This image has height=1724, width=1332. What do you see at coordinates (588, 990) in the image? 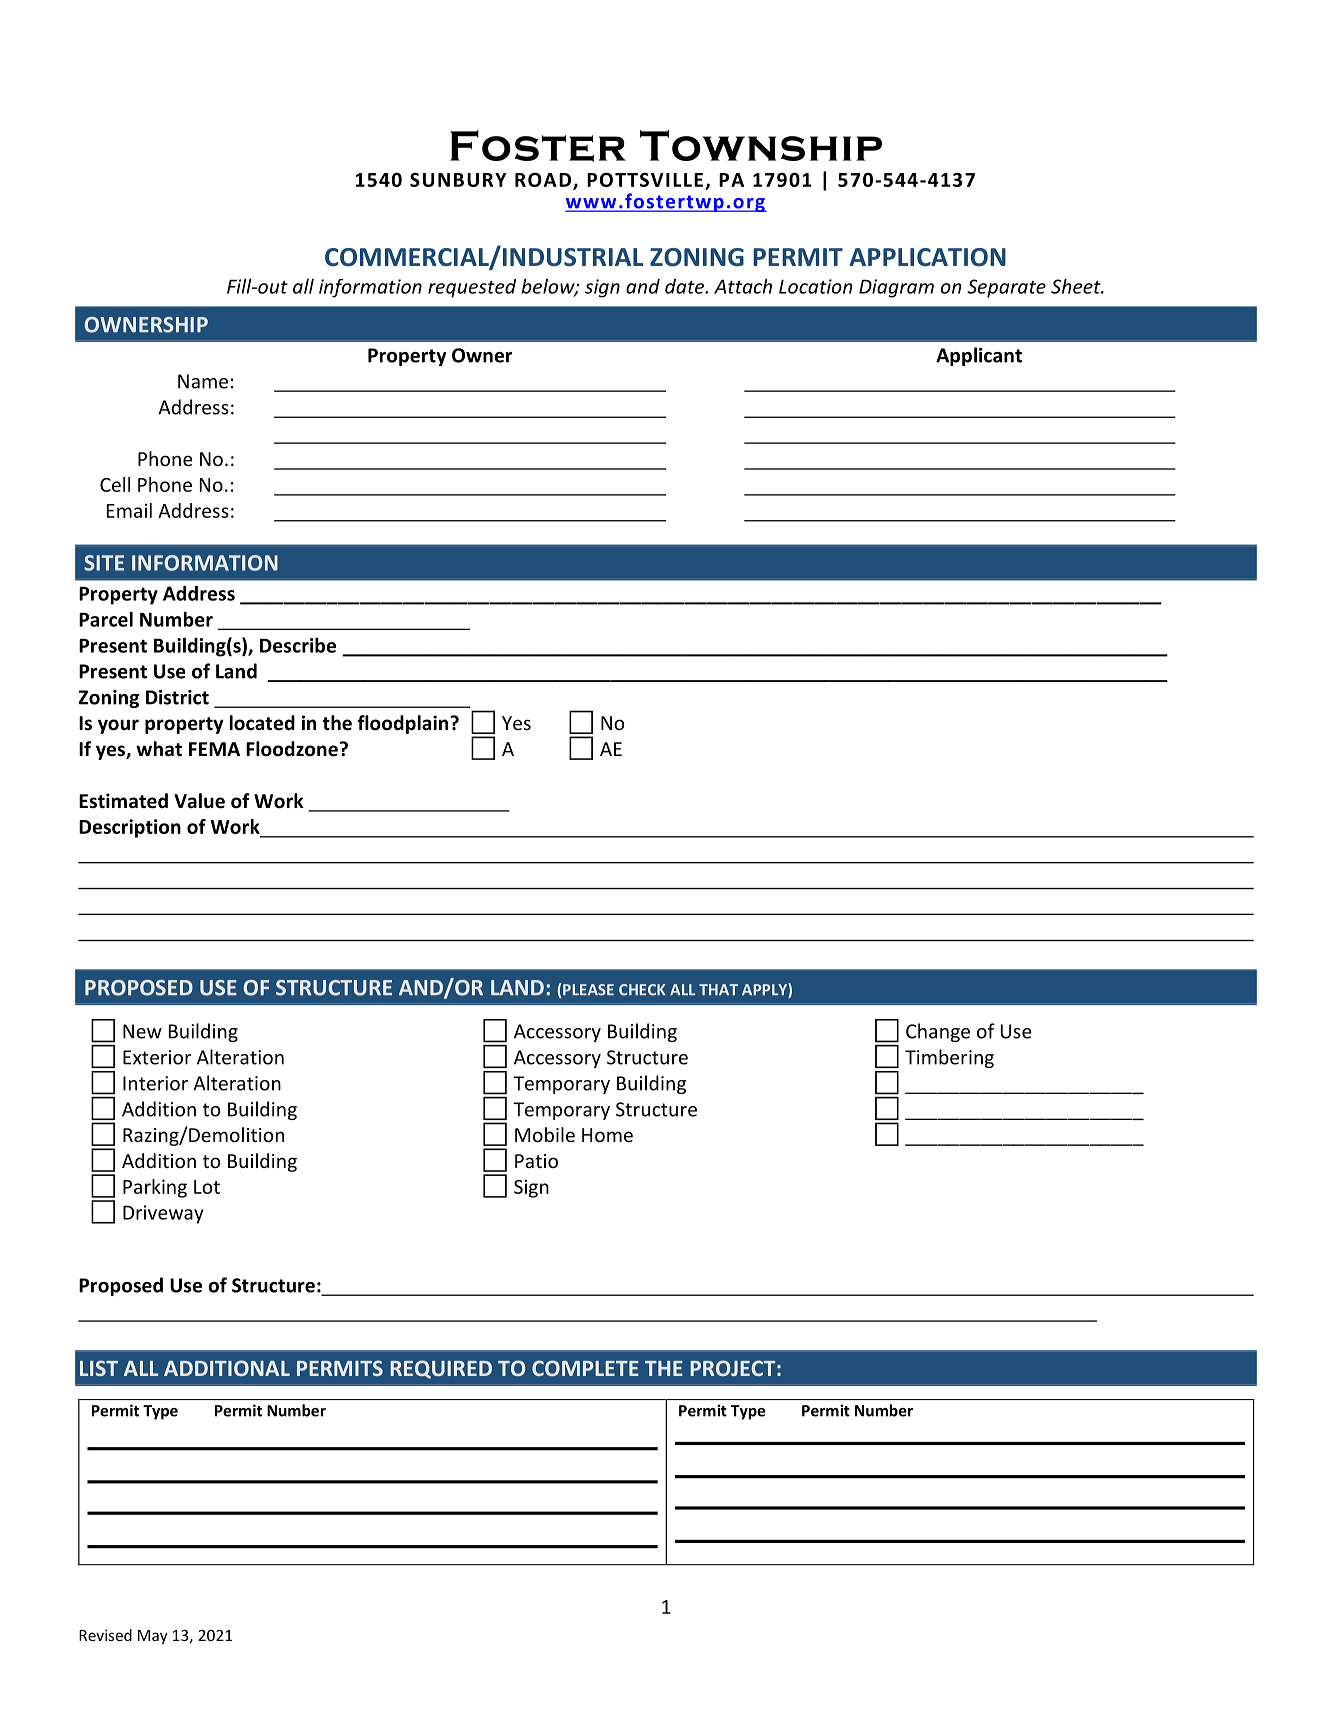
I see `PLEASE` at bounding box center [588, 990].
